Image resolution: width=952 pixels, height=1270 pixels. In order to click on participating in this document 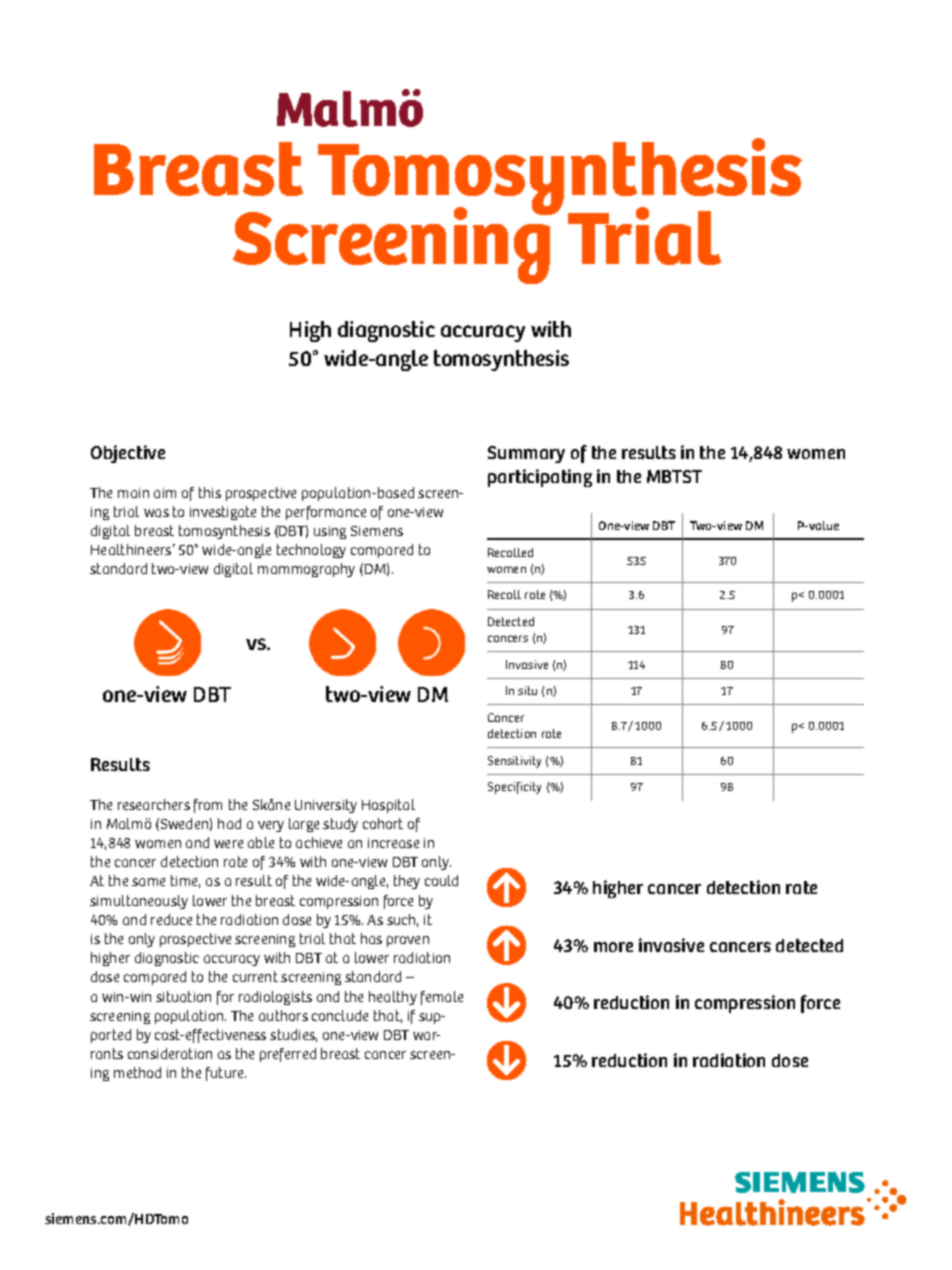, I will do `click(540, 478)`.
